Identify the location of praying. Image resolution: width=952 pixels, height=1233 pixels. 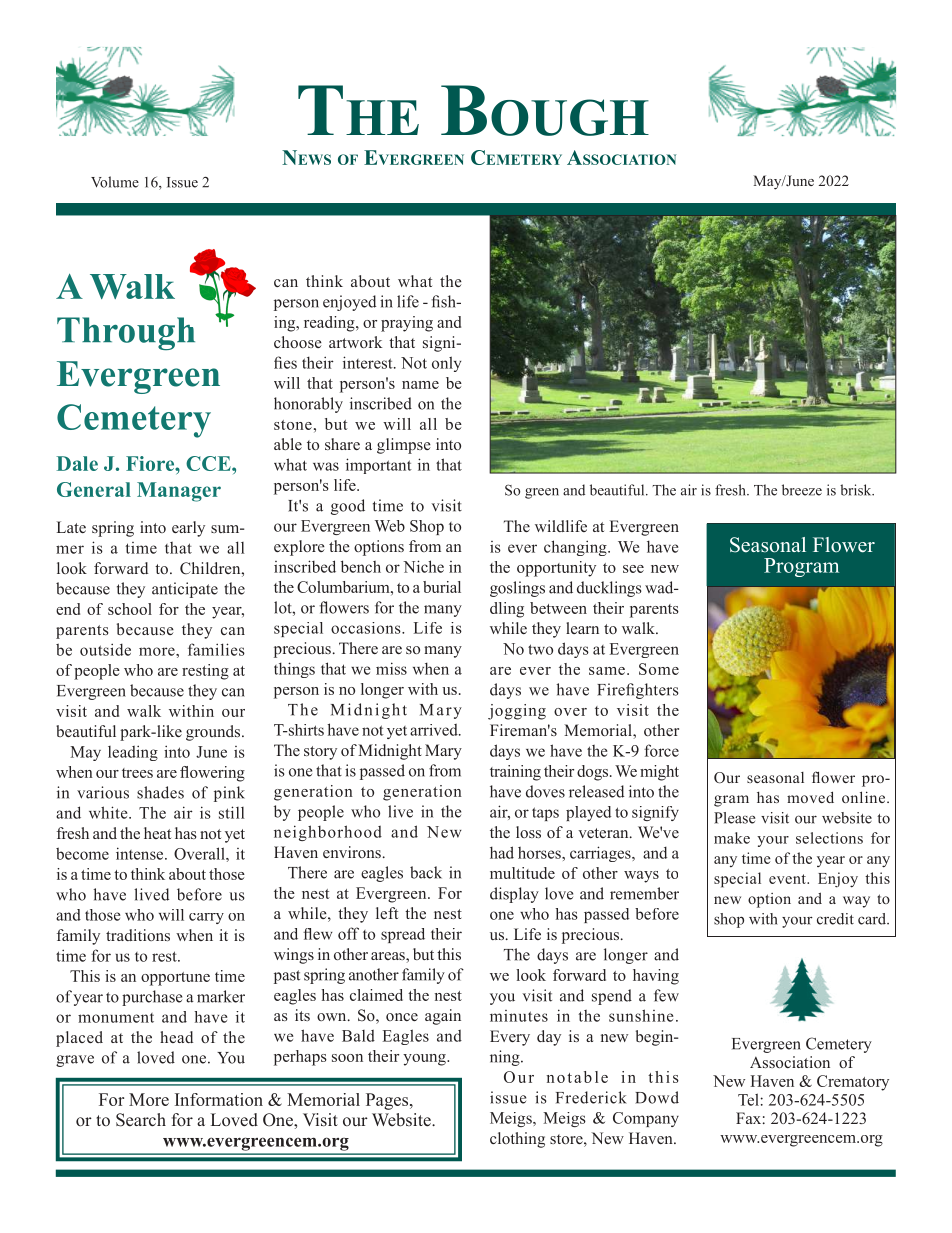
(407, 324).
